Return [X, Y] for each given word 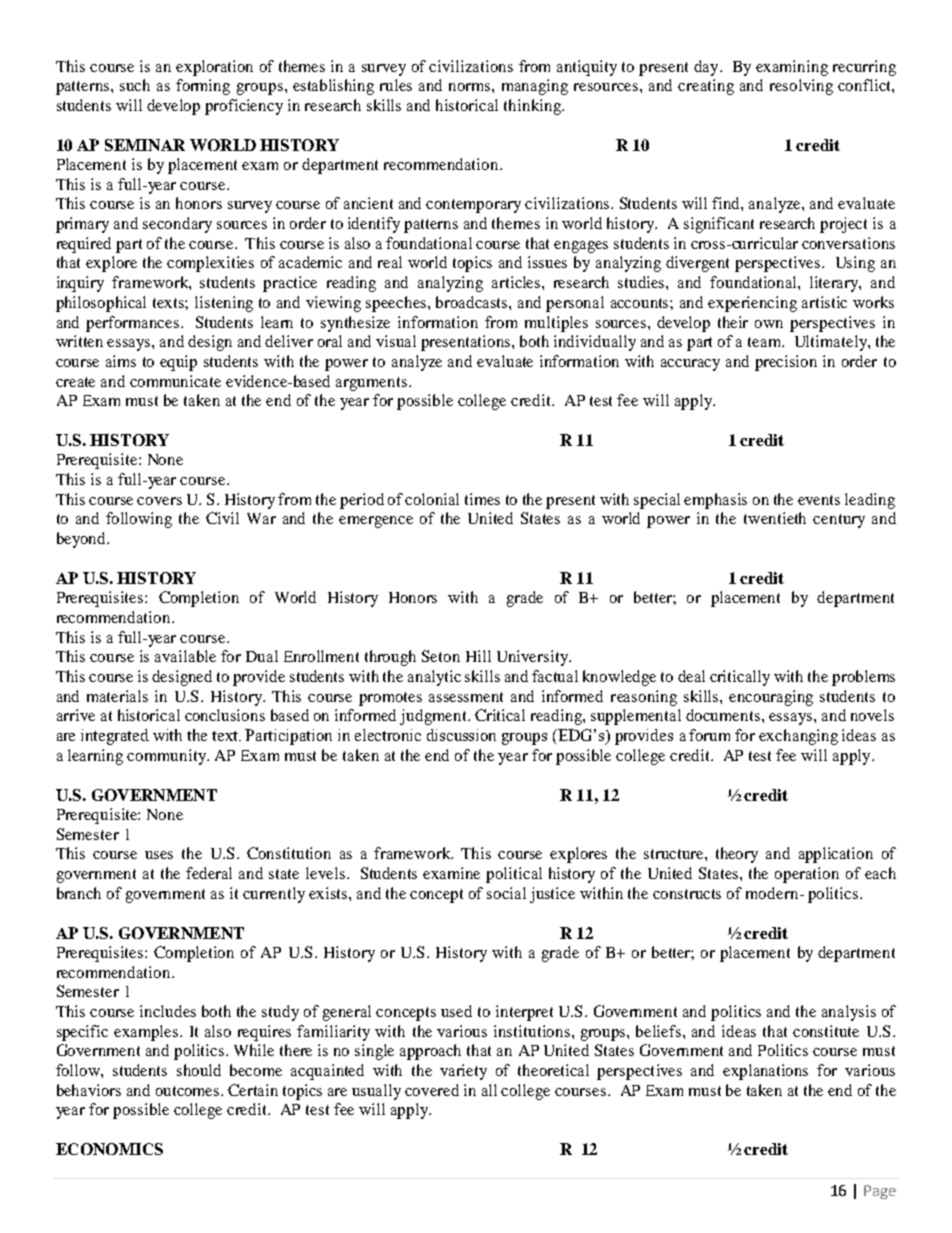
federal [209, 873]
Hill [478, 656]
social [506, 893]
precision [786, 363]
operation [807, 875]
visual [396, 341]
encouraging [771, 698]
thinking [533, 107]
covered [432, 1090]
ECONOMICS [109, 1149]
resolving [801, 87]
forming [203, 87]
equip [178, 363]
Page [880, 1192]
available [185, 656]
